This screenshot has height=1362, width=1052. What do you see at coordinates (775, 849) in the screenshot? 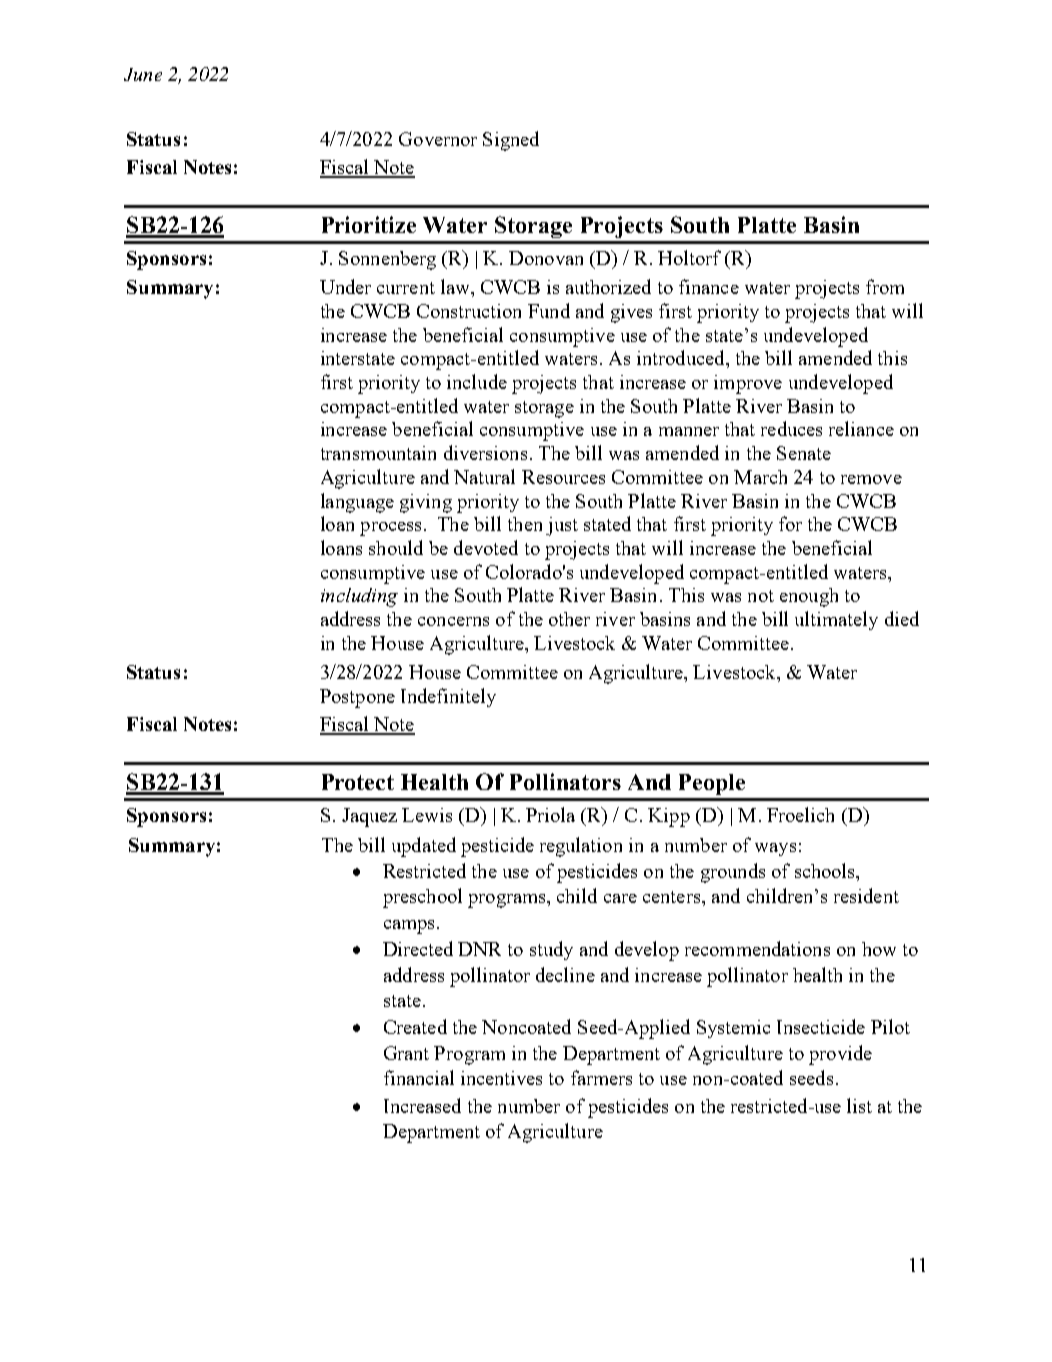
I see `ways` at bounding box center [775, 849].
